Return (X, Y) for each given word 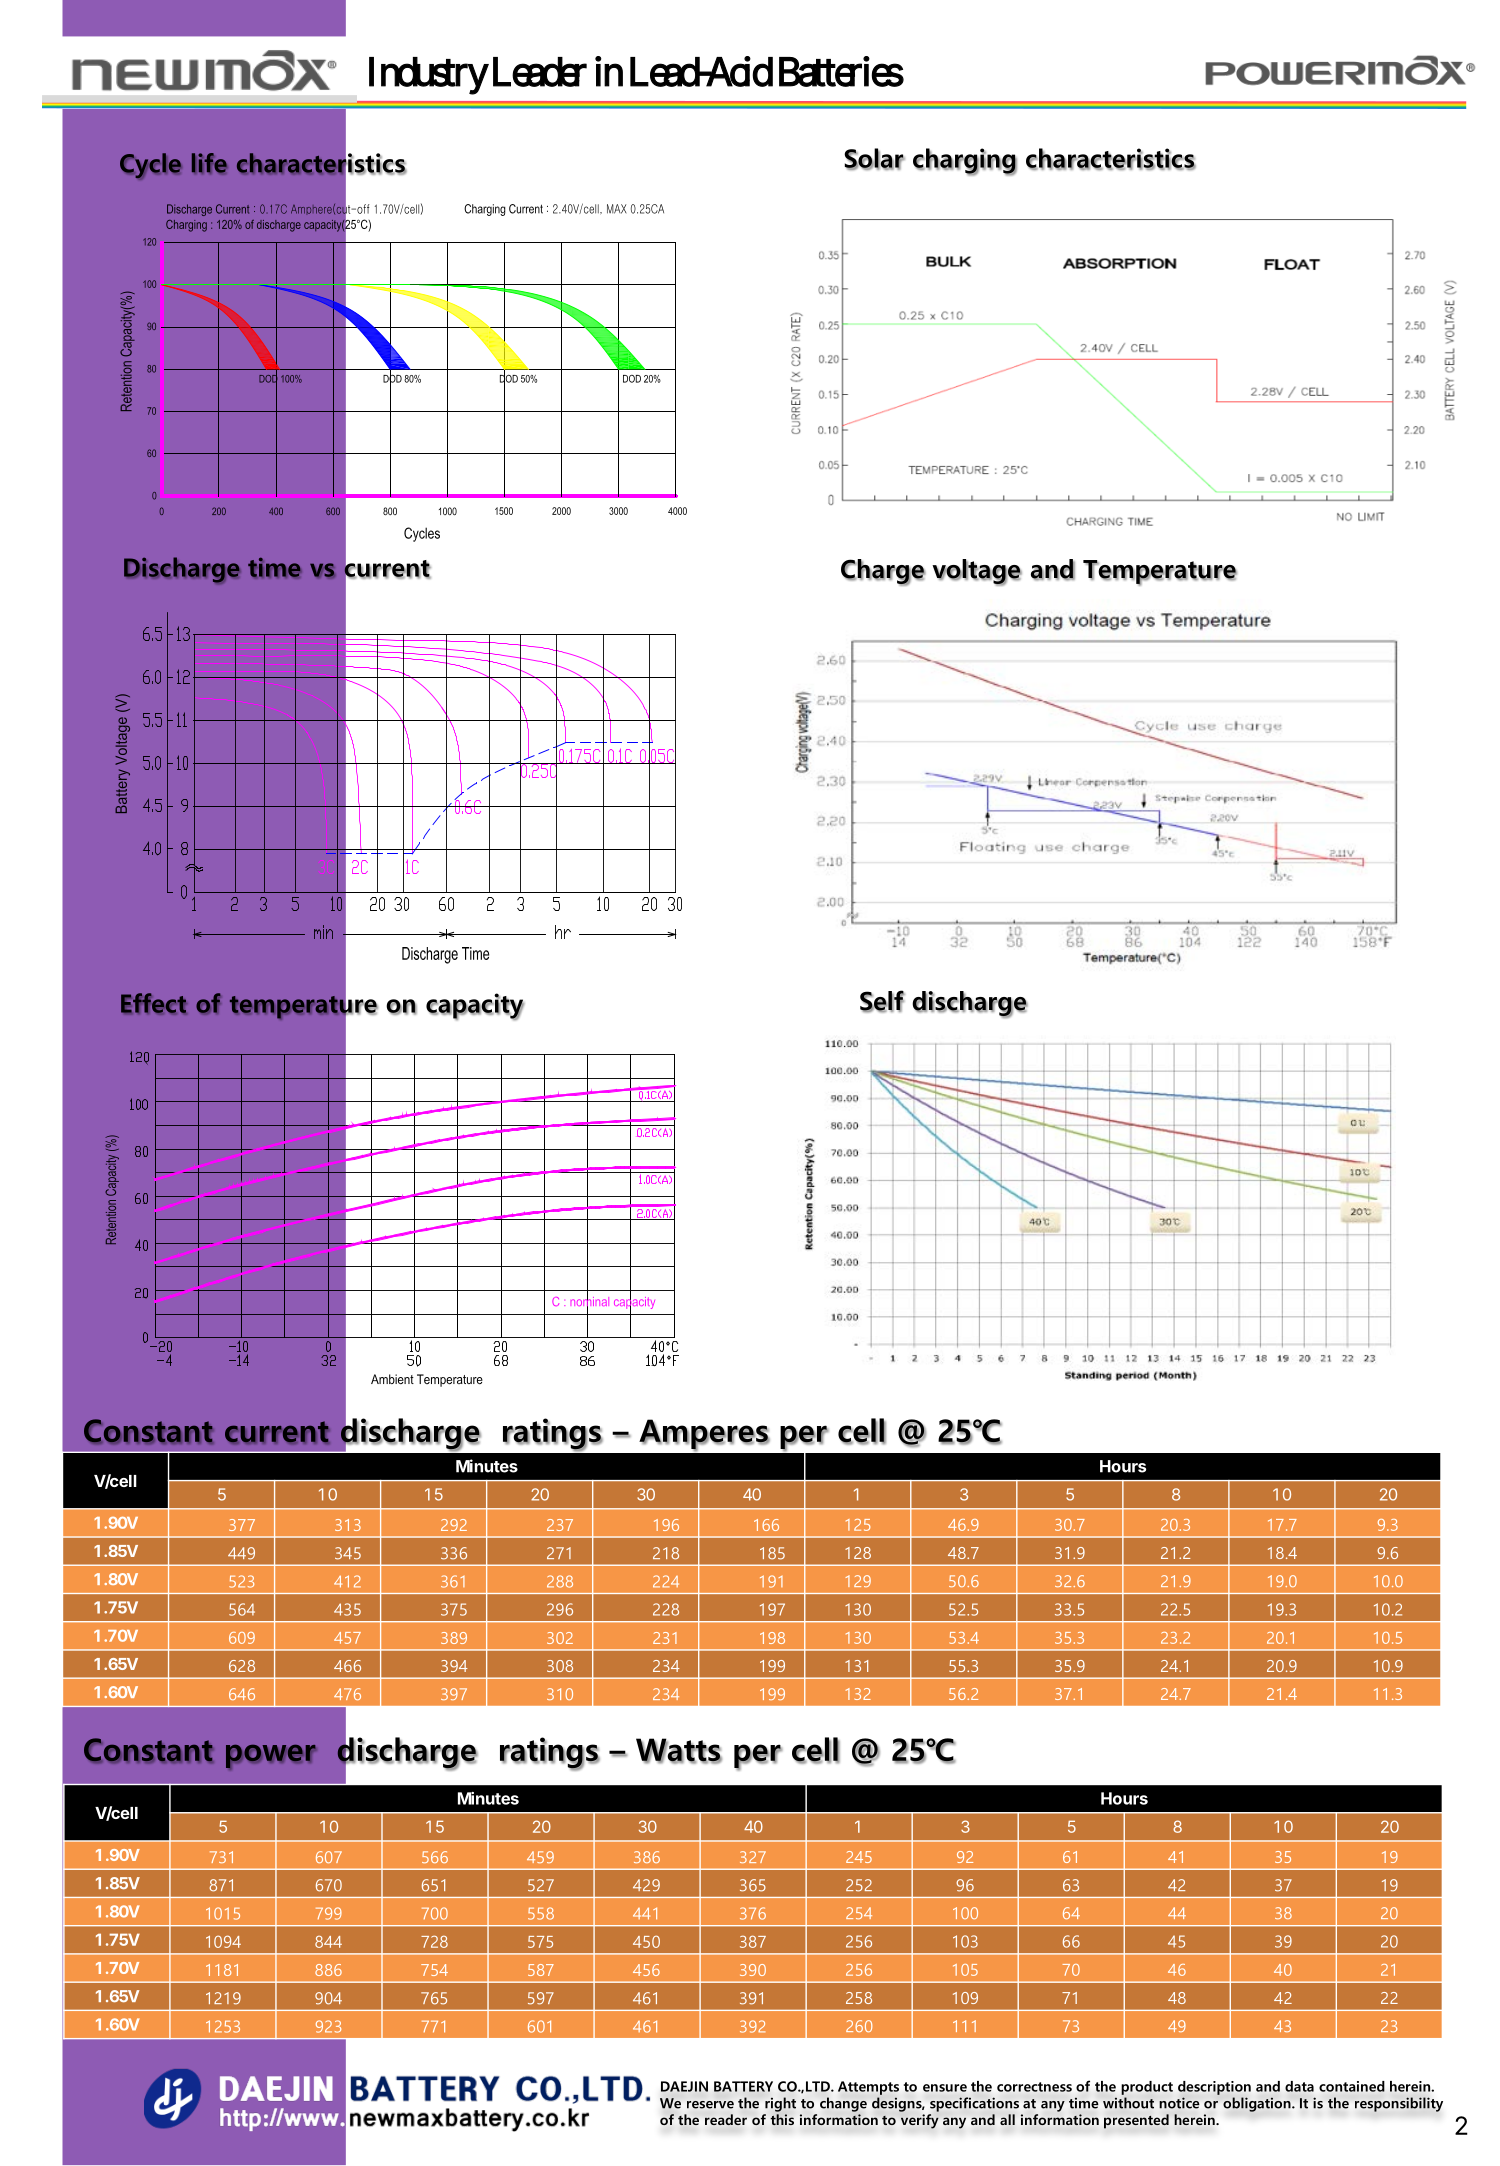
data (1299, 2086)
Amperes (704, 1435)
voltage (977, 572)
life (209, 163)
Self (882, 1001)
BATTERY (743, 2086)
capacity (475, 1006)
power (271, 1757)
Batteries (841, 71)
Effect (153, 1003)
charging (965, 162)
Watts (679, 1751)
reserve (710, 2105)
